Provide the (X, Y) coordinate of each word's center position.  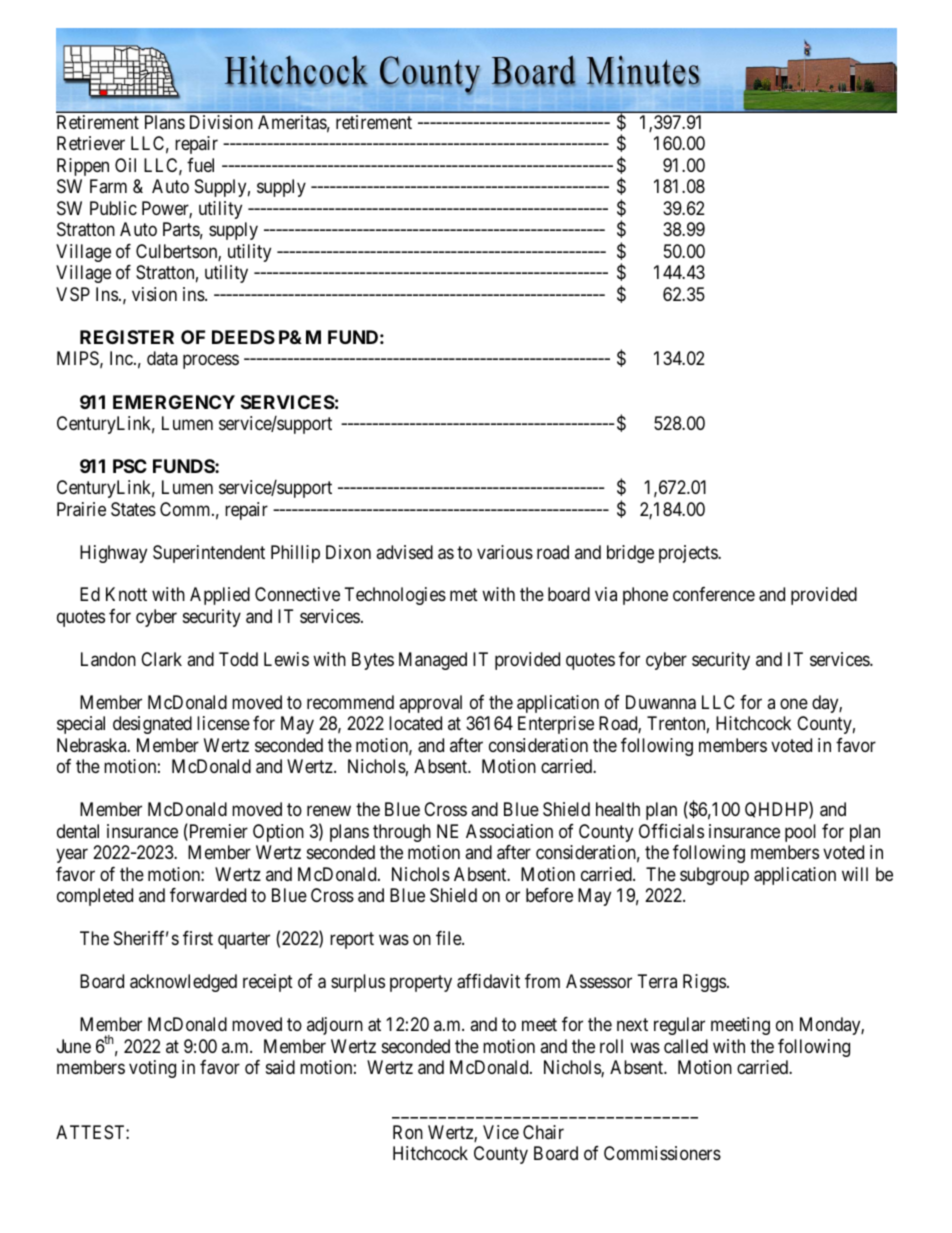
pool (800, 833)
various (505, 552)
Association (509, 831)
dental (78, 831)
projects (689, 554)
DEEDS (243, 337)
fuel (200, 165)
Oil (125, 165)
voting (152, 1069)
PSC (130, 466)
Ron (408, 1132)
